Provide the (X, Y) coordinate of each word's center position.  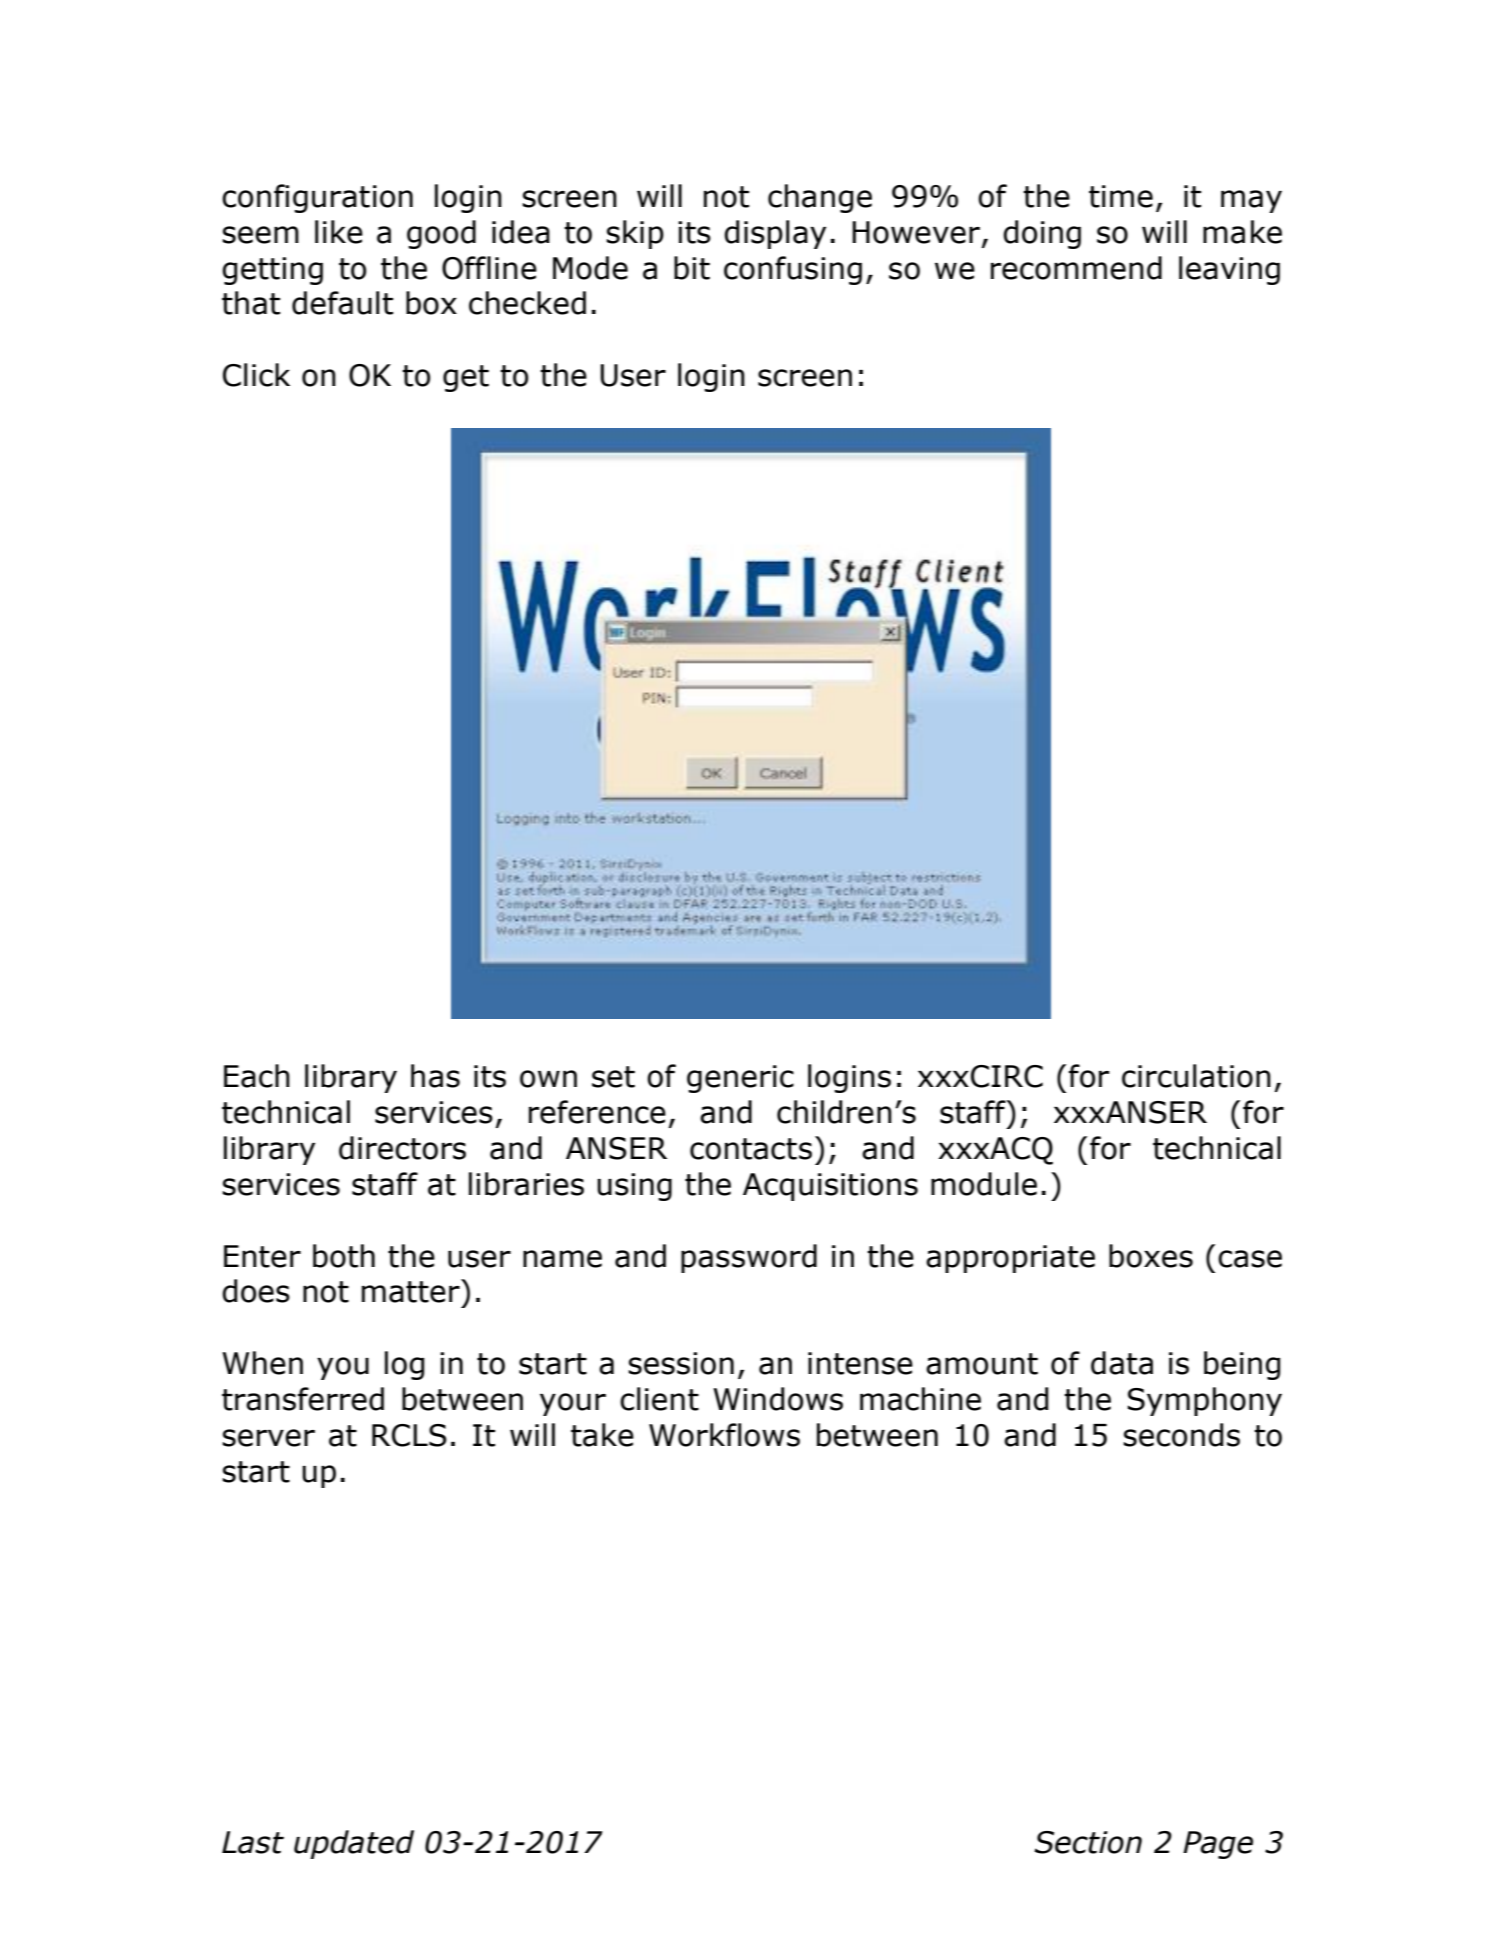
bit (692, 268)
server (268, 1438)
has (435, 1076)
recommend (1076, 268)
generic (740, 1079)
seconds (1181, 1435)
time (1121, 196)
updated (354, 1844)
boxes (1151, 1256)
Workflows (724, 1435)
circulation (1196, 1076)
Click (256, 375)
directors (402, 1148)
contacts (751, 1149)
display (775, 234)
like (339, 232)
